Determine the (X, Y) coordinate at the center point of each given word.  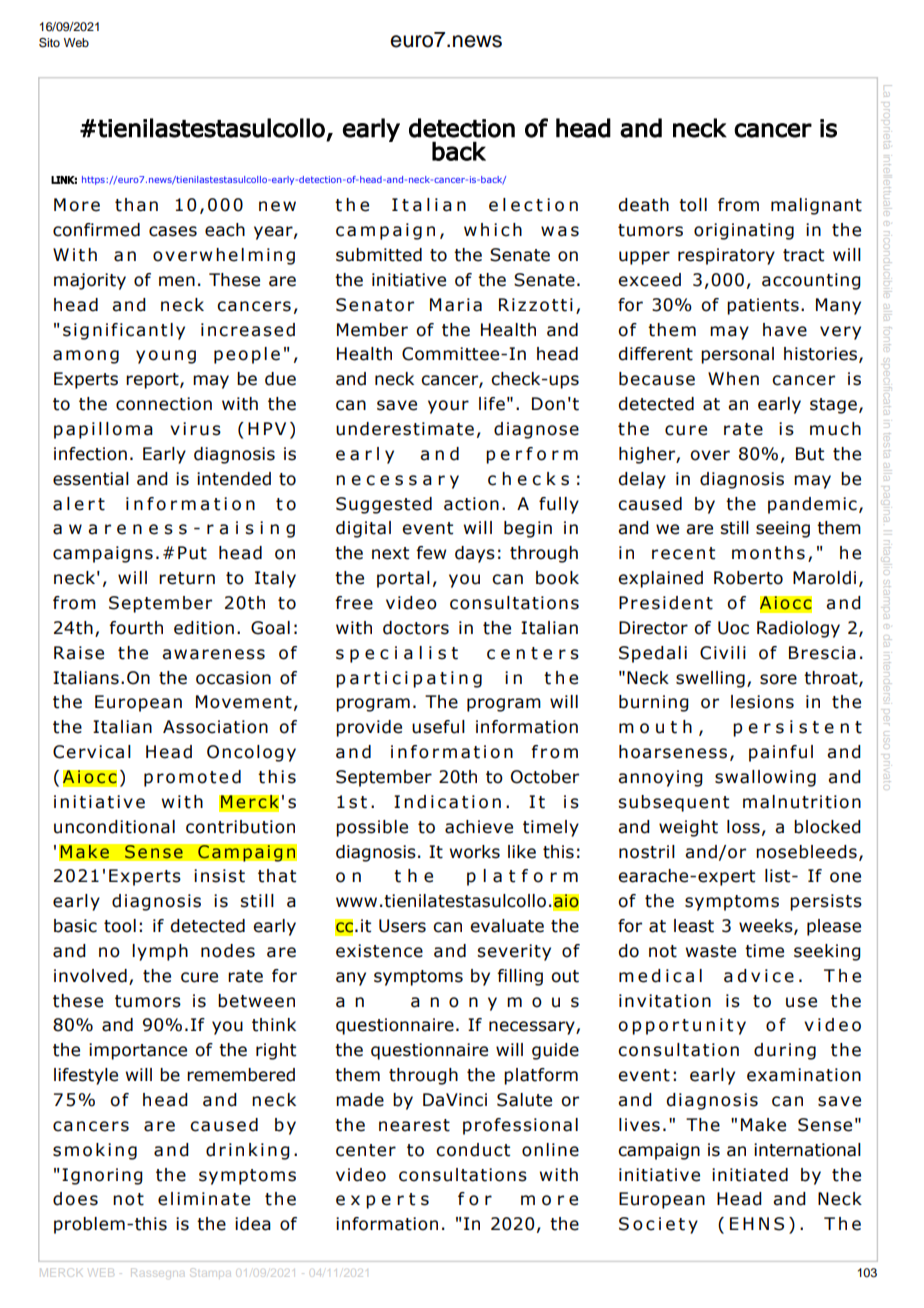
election (533, 205)
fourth (136, 628)
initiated (750, 1175)
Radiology (798, 629)
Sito (49, 43)
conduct (473, 1150)
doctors (416, 628)
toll (693, 205)
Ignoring (102, 1176)
